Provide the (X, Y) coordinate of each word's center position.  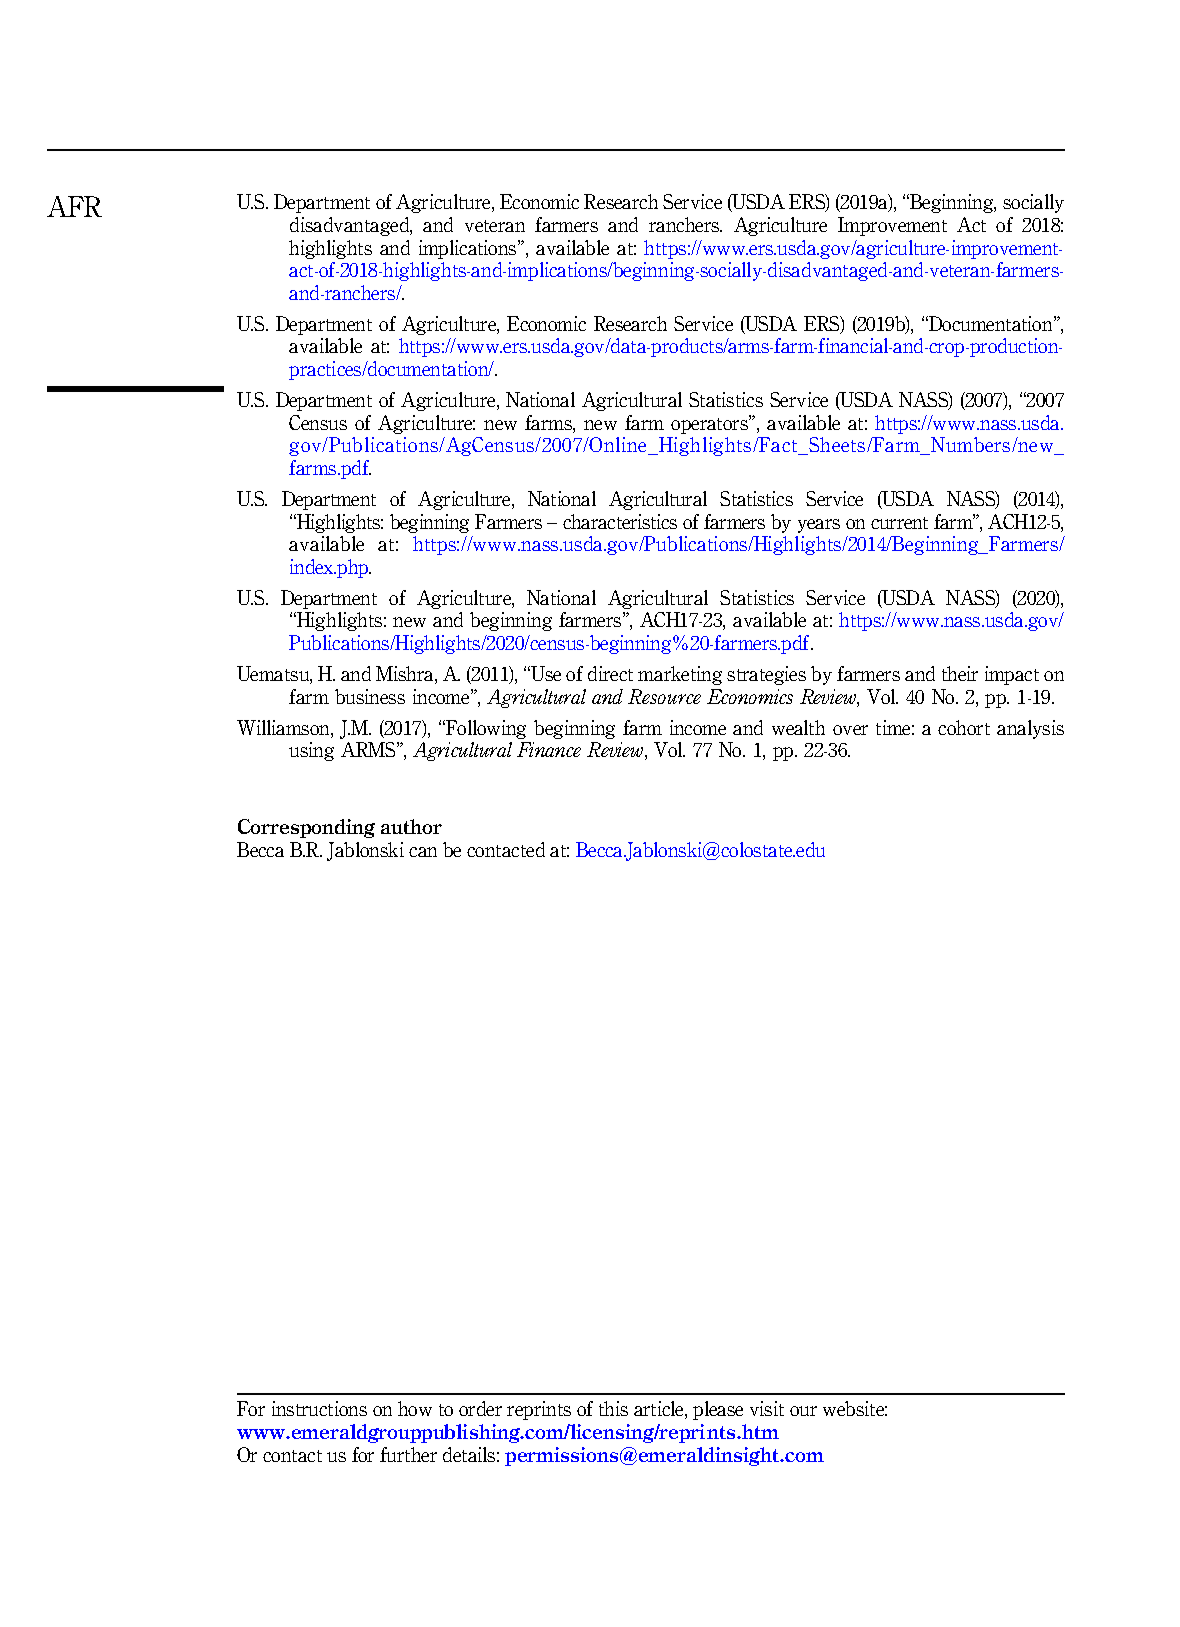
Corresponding (306, 828)
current (899, 523)
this (613, 1408)
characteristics (620, 521)
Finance (549, 749)
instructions (319, 1408)
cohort (964, 727)
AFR (74, 206)
